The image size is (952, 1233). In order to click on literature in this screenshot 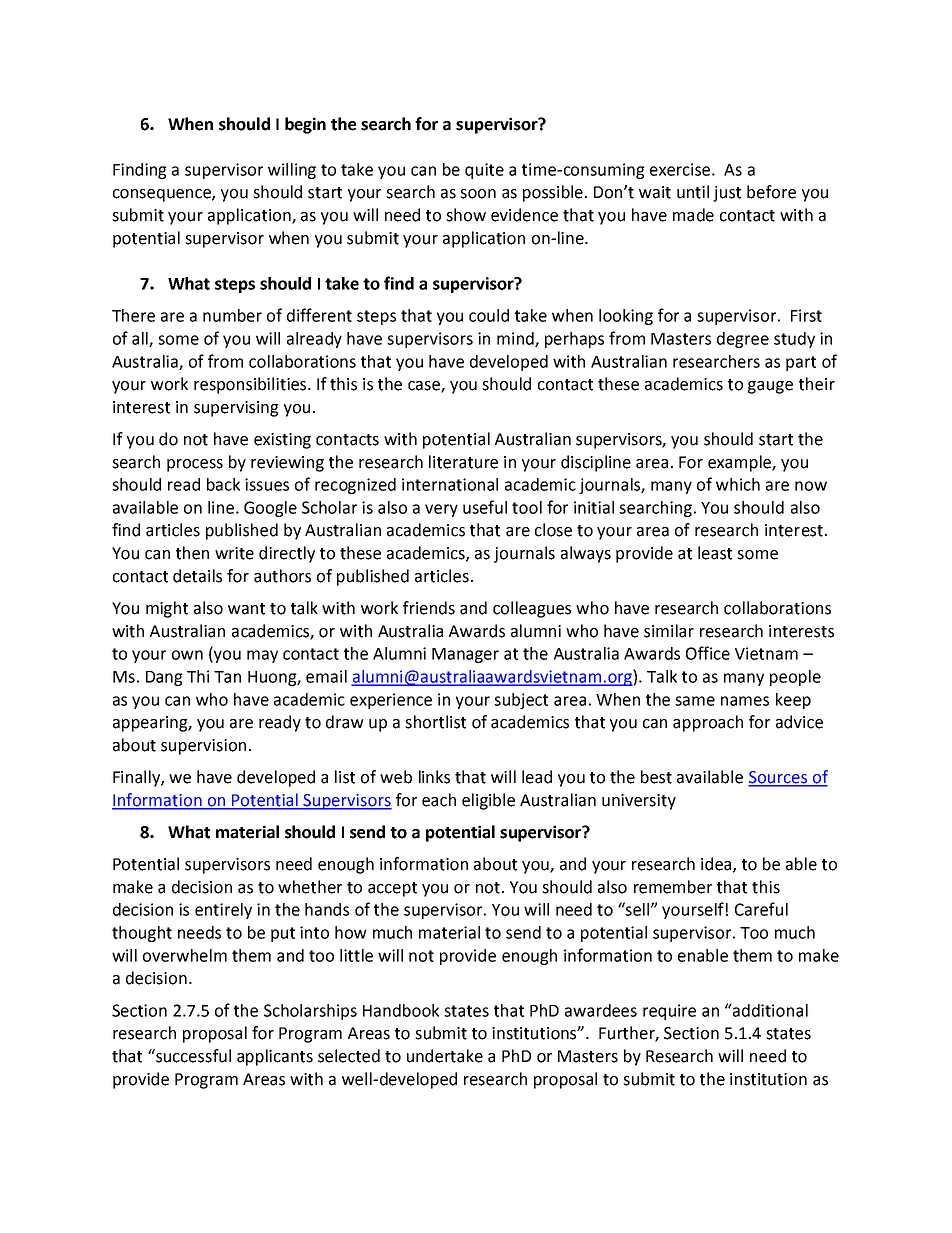, I will do `click(463, 462)`.
